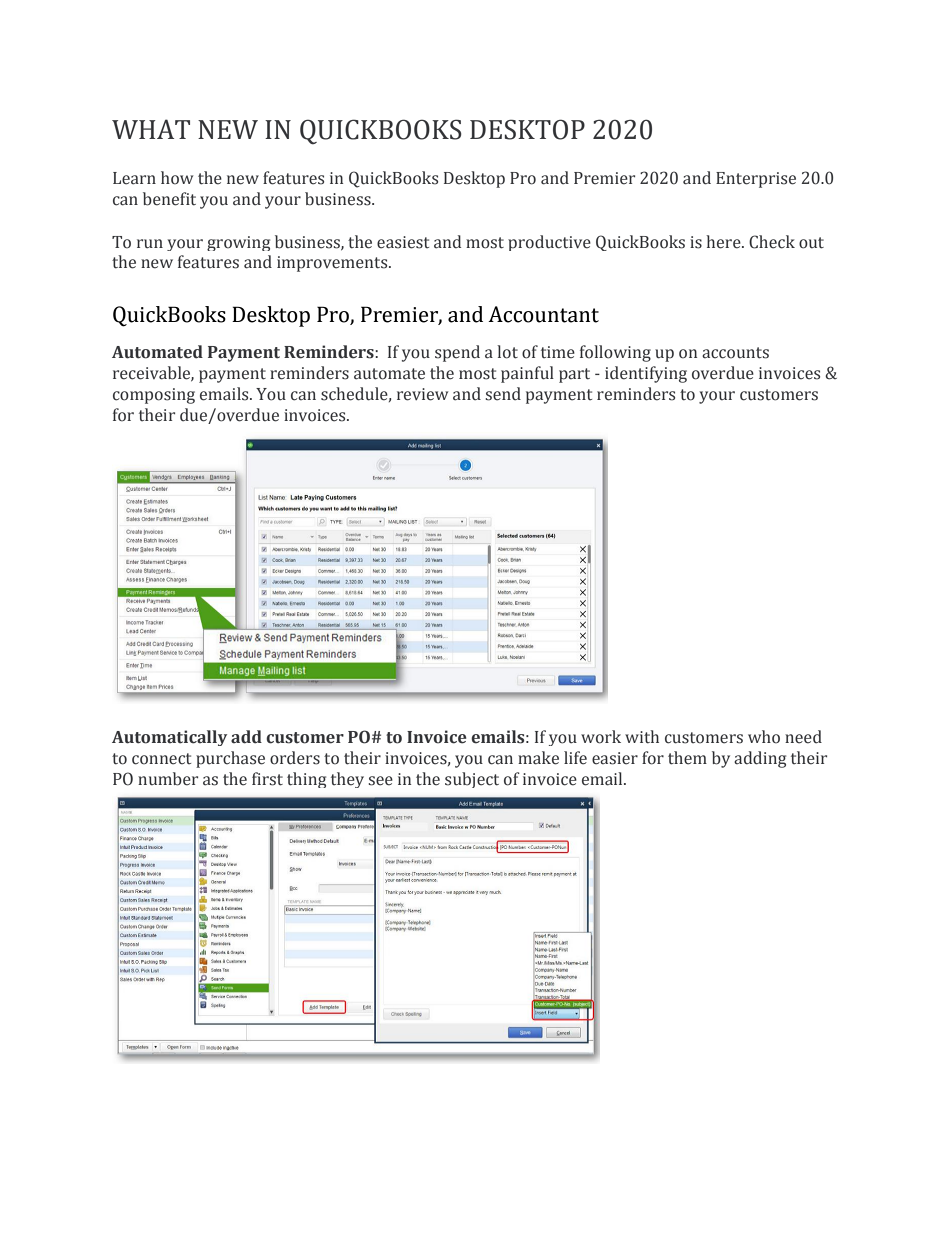  I want to click on Enterprise, so click(756, 180).
